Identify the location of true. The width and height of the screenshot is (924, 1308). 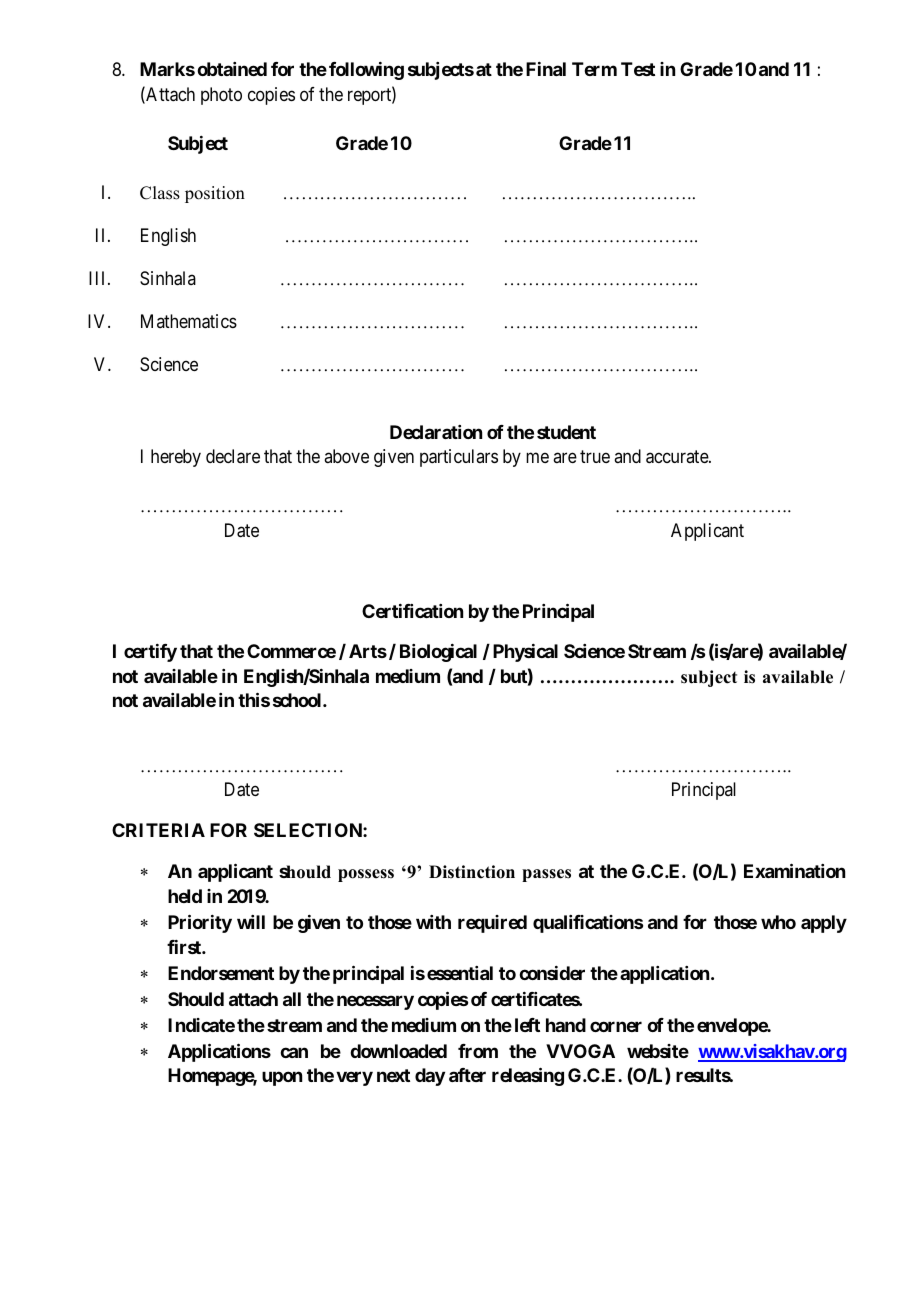
(595, 456).
